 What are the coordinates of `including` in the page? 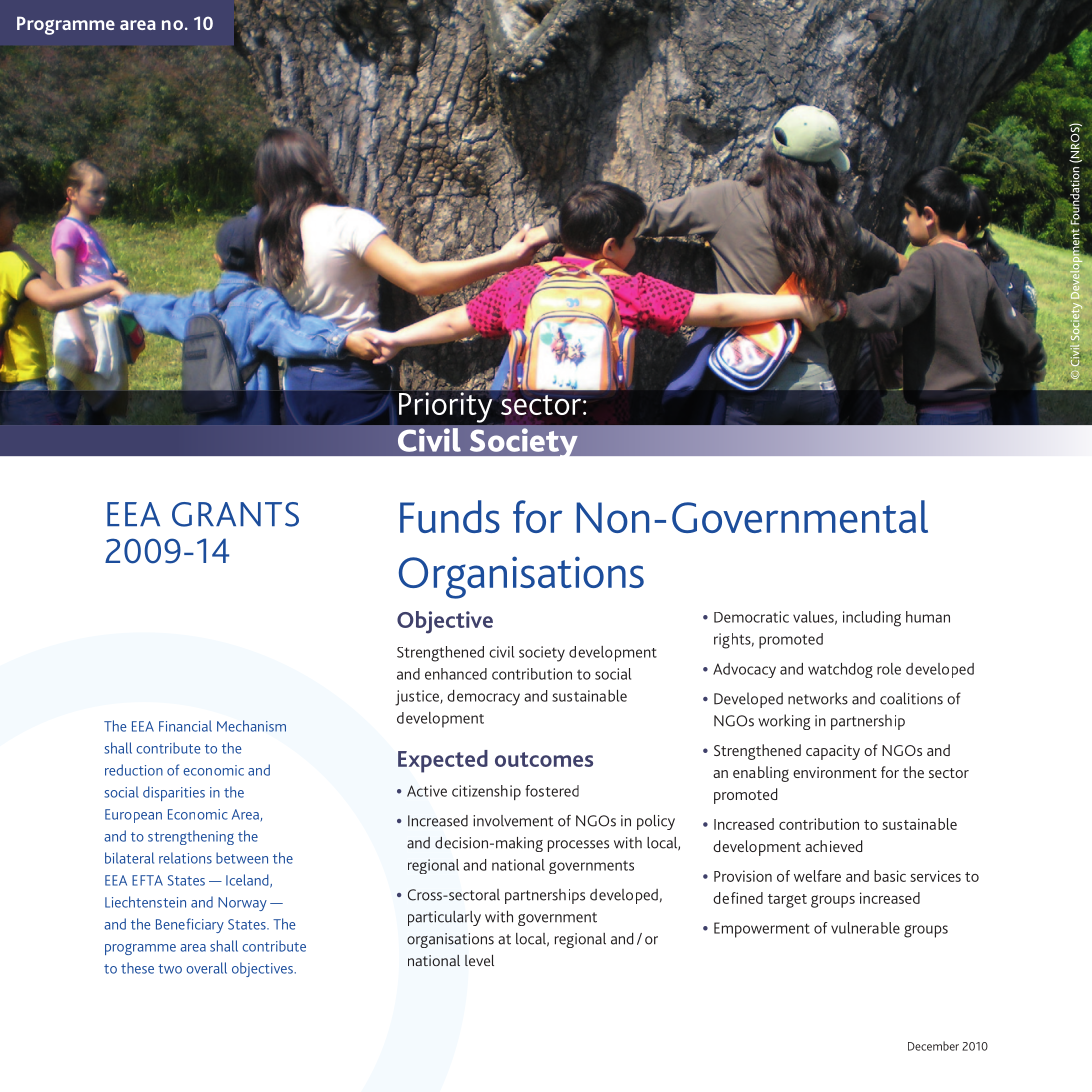 It's located at (872, 619).
